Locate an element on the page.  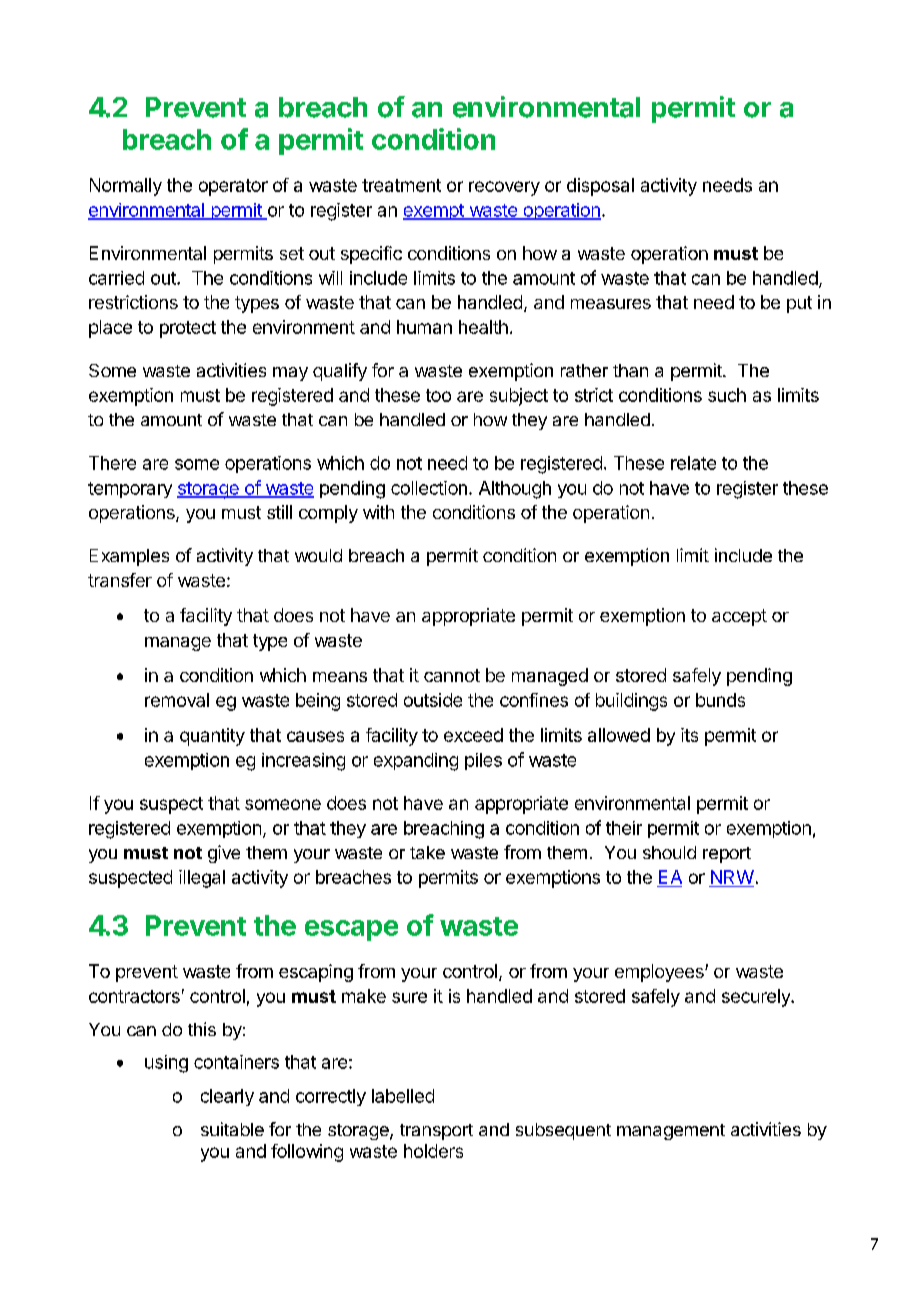
removal is located at coordinates (177, 700).
